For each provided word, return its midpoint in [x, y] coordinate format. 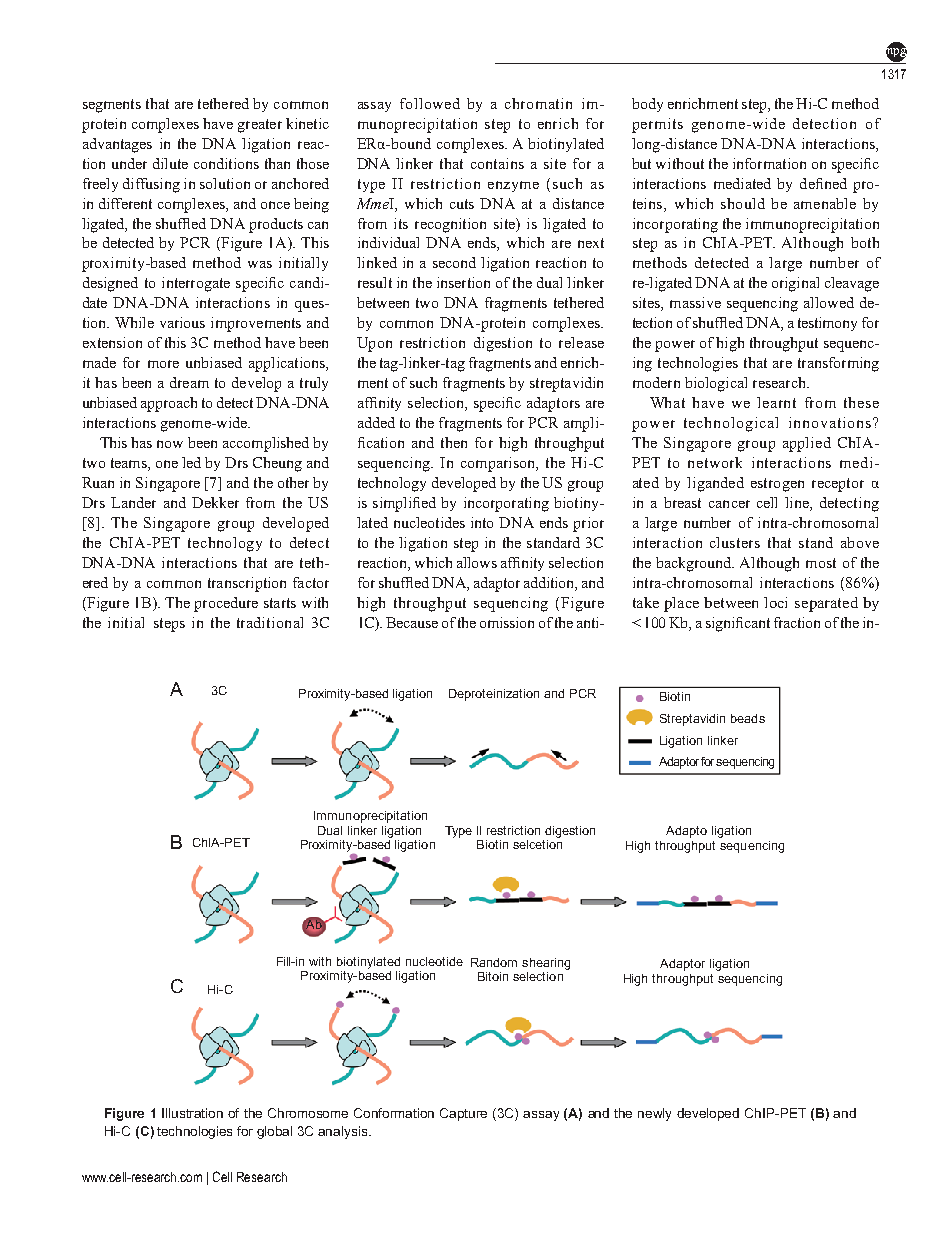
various [182, 322]
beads [748, 718]
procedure [226, 604]
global [274, 1132]
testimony [827, 324]
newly [654, 1114]
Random [494, 962]
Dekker [215, 502]
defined [823, 183]
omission [507, 622]
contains [497, 163]
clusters [735, 542]
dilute [170, 163]
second [454, 262]
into [482, 522]
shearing [546, 964]
